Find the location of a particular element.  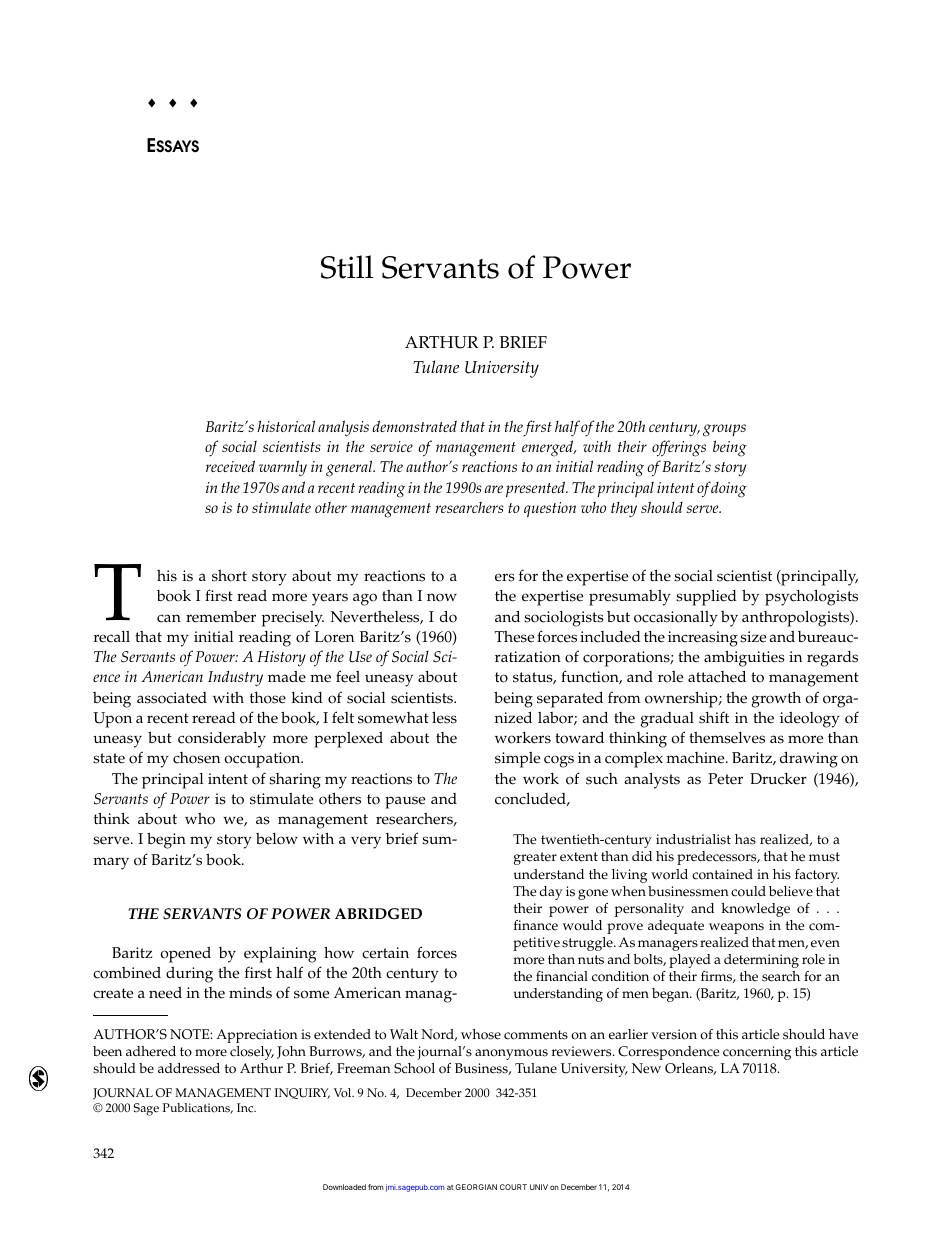

demonstrated is located at coordinates (414, 426).
